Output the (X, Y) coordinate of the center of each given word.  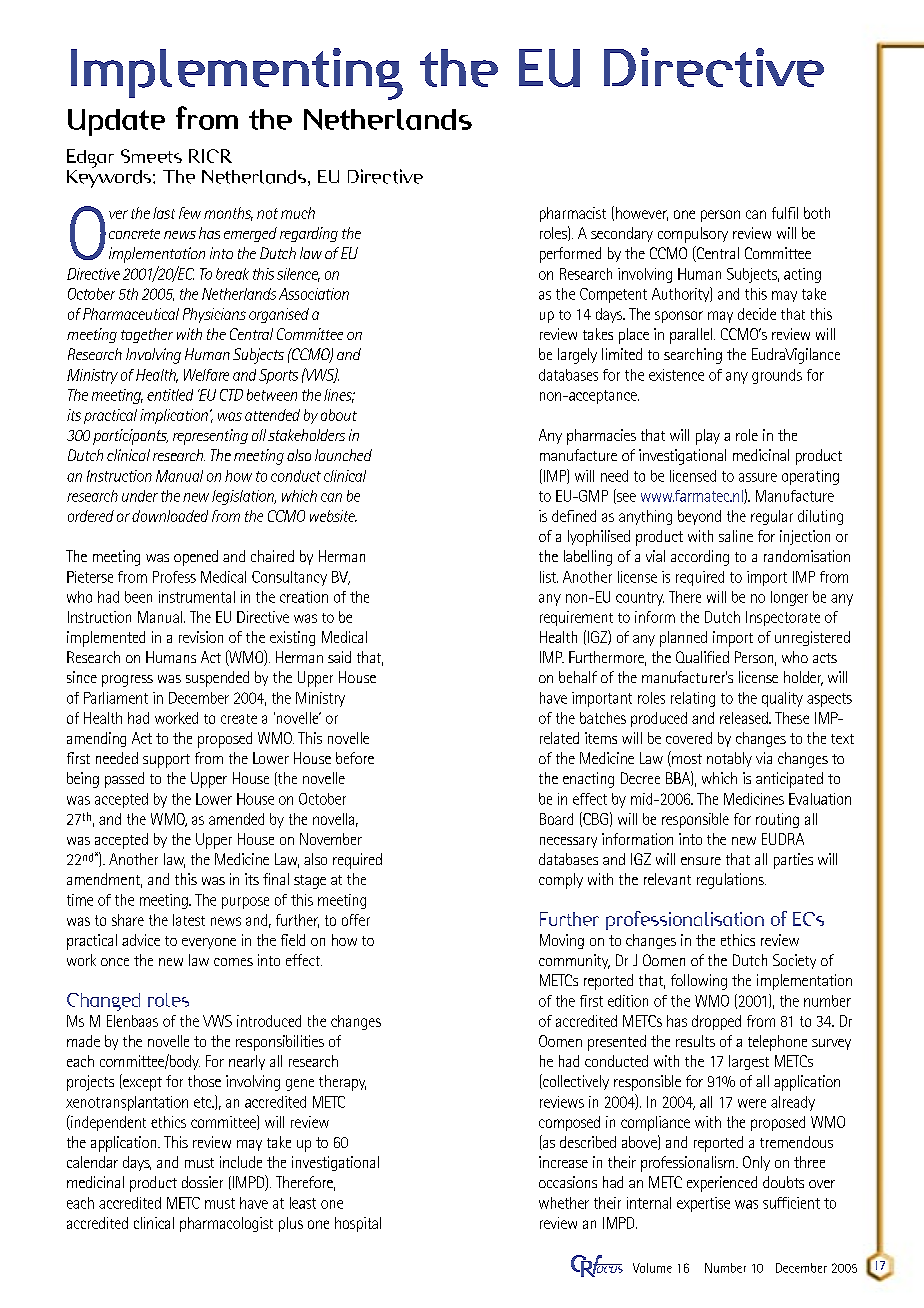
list (549, 577)
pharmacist (573, 214)
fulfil (785, 213)
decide (757, 314)
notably (729, 759)
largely (577, 356)
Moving (562, 941)
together (147, 335)
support (166, 761)
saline (736, 536)
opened (196, 558)
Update (116, 122)
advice (141, 940)
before (355, 758)
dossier (202, 1182)
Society (794, 961)
